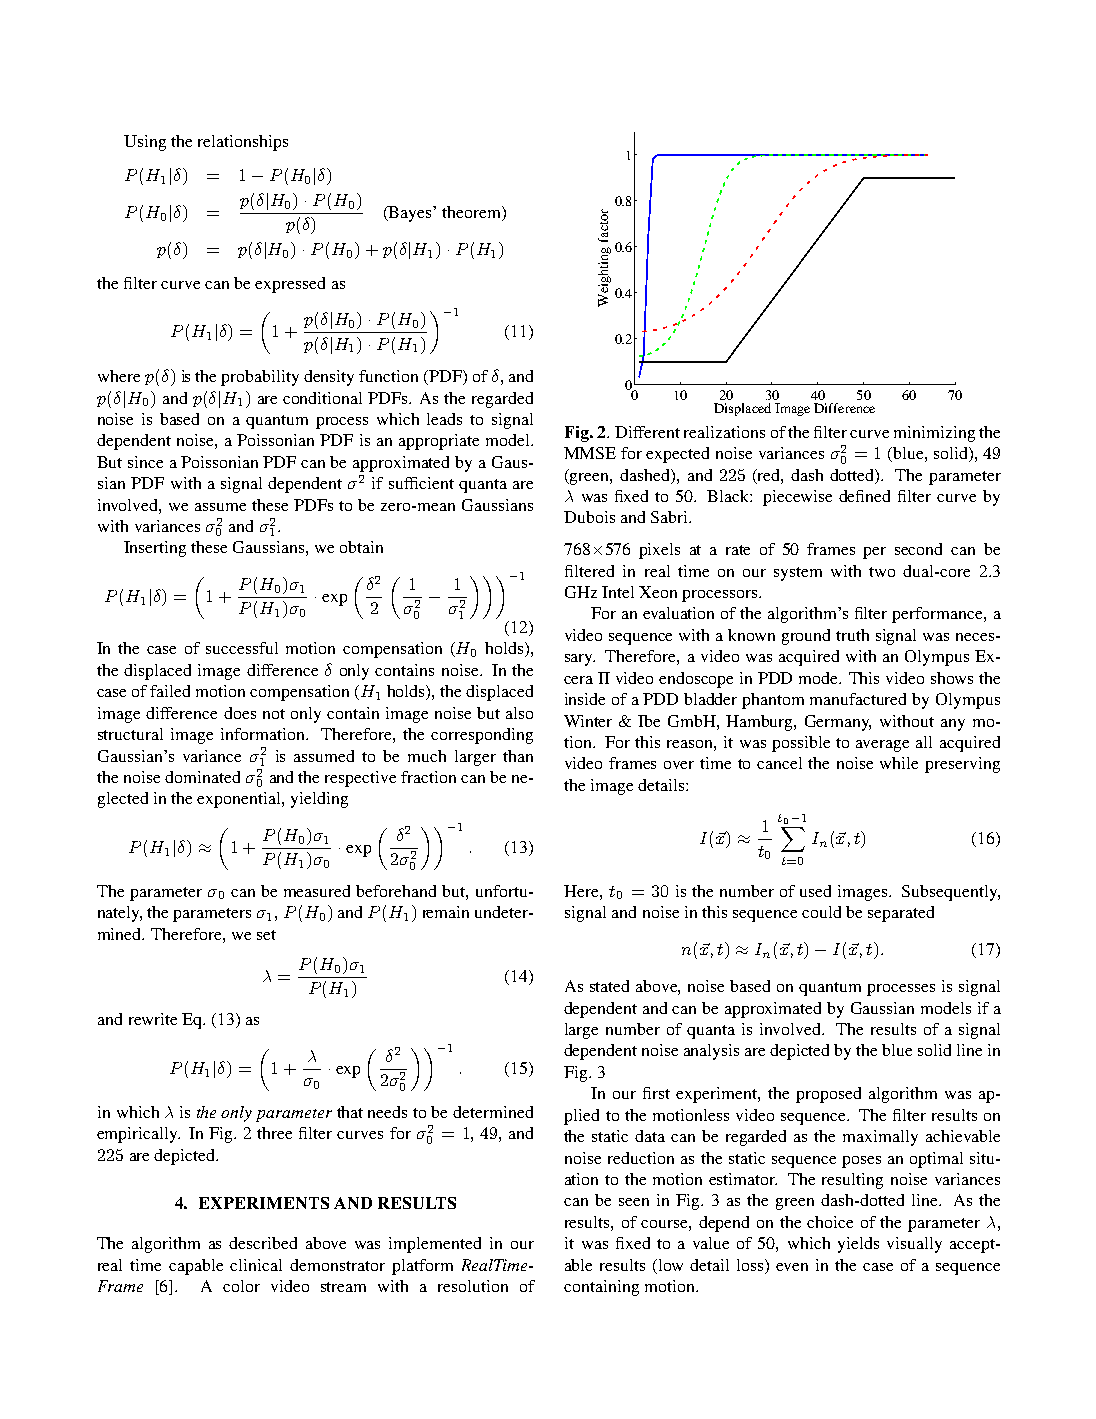 The width and height of the screenshot is (1096, 1419). Describe the element at coordinates (435, 1245) in the screenshot. I see `implemented` at that location.
